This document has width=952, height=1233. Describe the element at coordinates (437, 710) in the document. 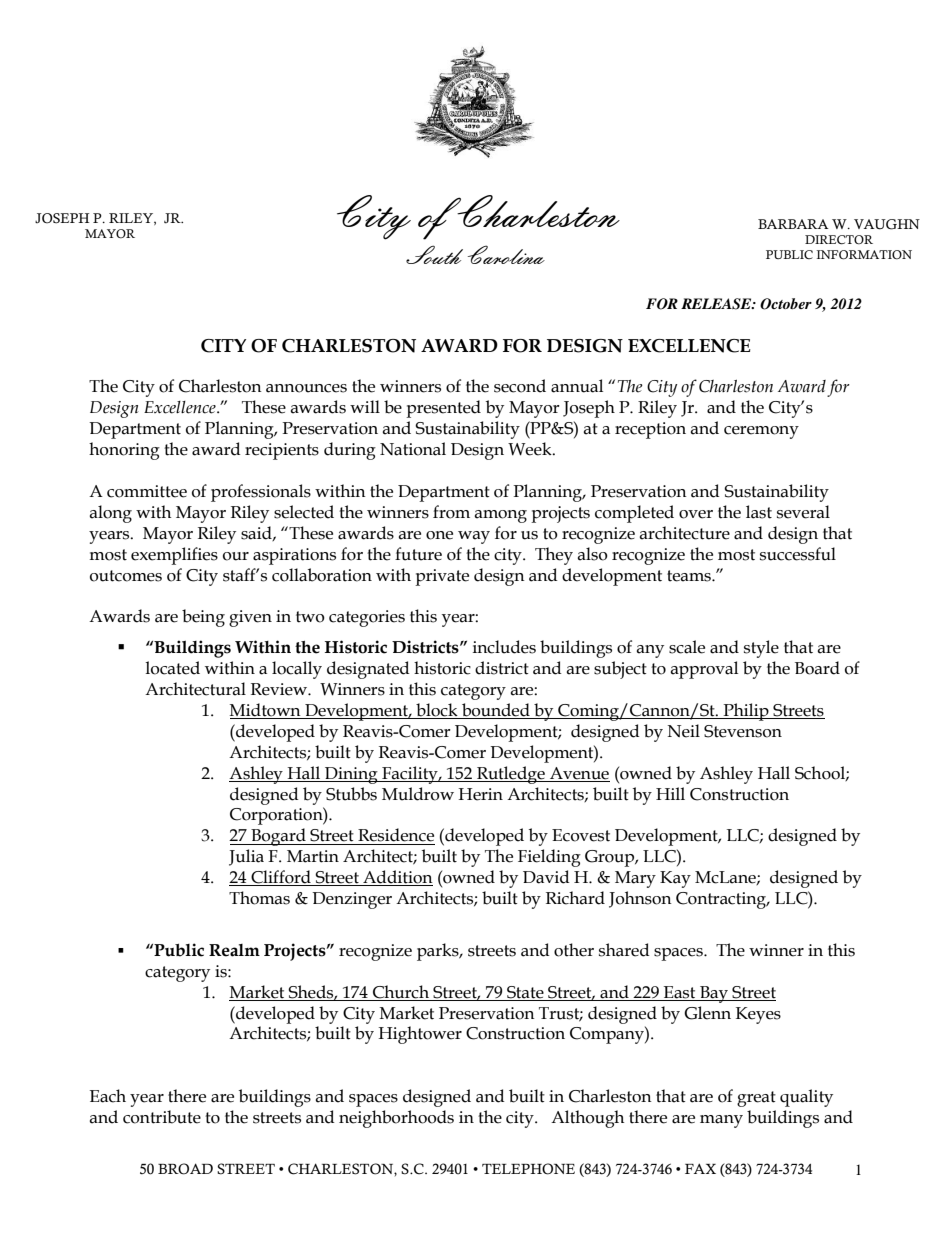

I see `block` at that location.
